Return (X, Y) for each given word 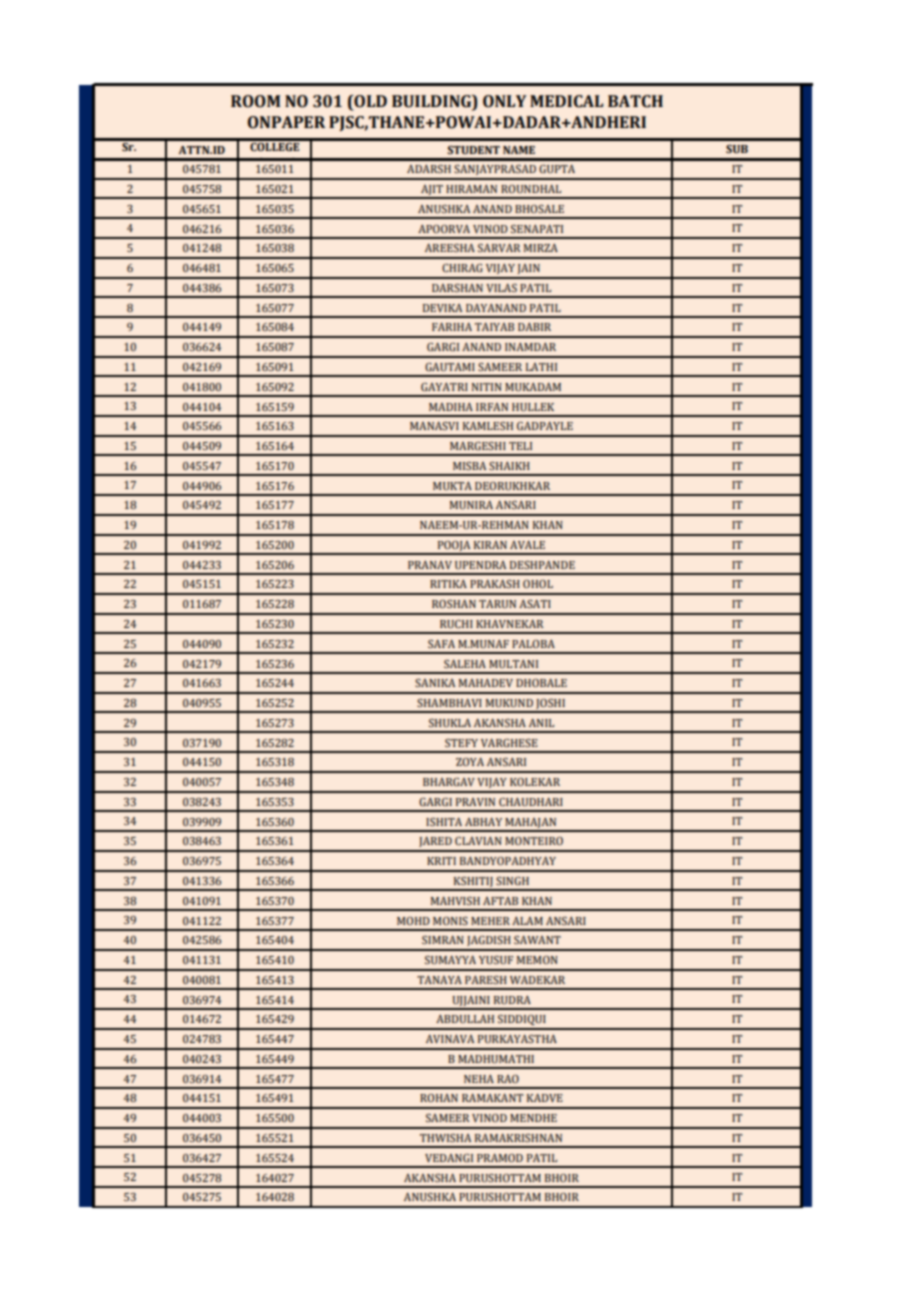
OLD (369, 101)
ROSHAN (454, 604)
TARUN (497, 604)
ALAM (527, 921)
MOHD (413, 921)
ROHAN (439, 1098)
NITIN (487, 387)
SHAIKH (509, 466)
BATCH (635, 101)
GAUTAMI (450, 367)
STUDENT (473, 150)
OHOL (538, 584)
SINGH (512, 881)
